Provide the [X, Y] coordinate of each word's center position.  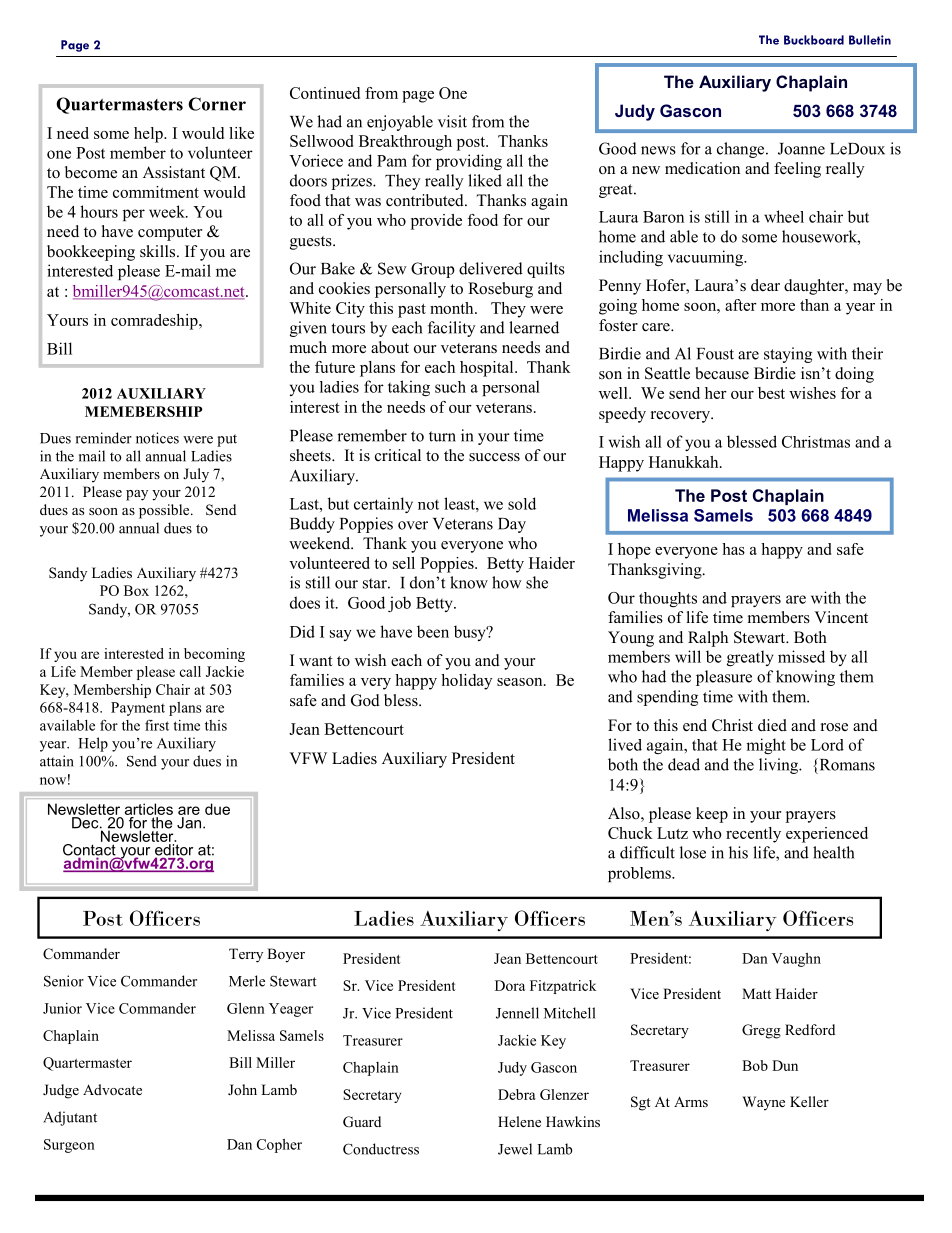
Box [136, 590]
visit [452, 121]
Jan [190, 823]
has [733, 549]
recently [753, 835]
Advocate [112, 1089]
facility [452, 329]
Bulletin [870, 40]
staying [788, 355]
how [507, 582]
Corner [217, 104]
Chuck [630, 833]
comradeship [155, 322]
